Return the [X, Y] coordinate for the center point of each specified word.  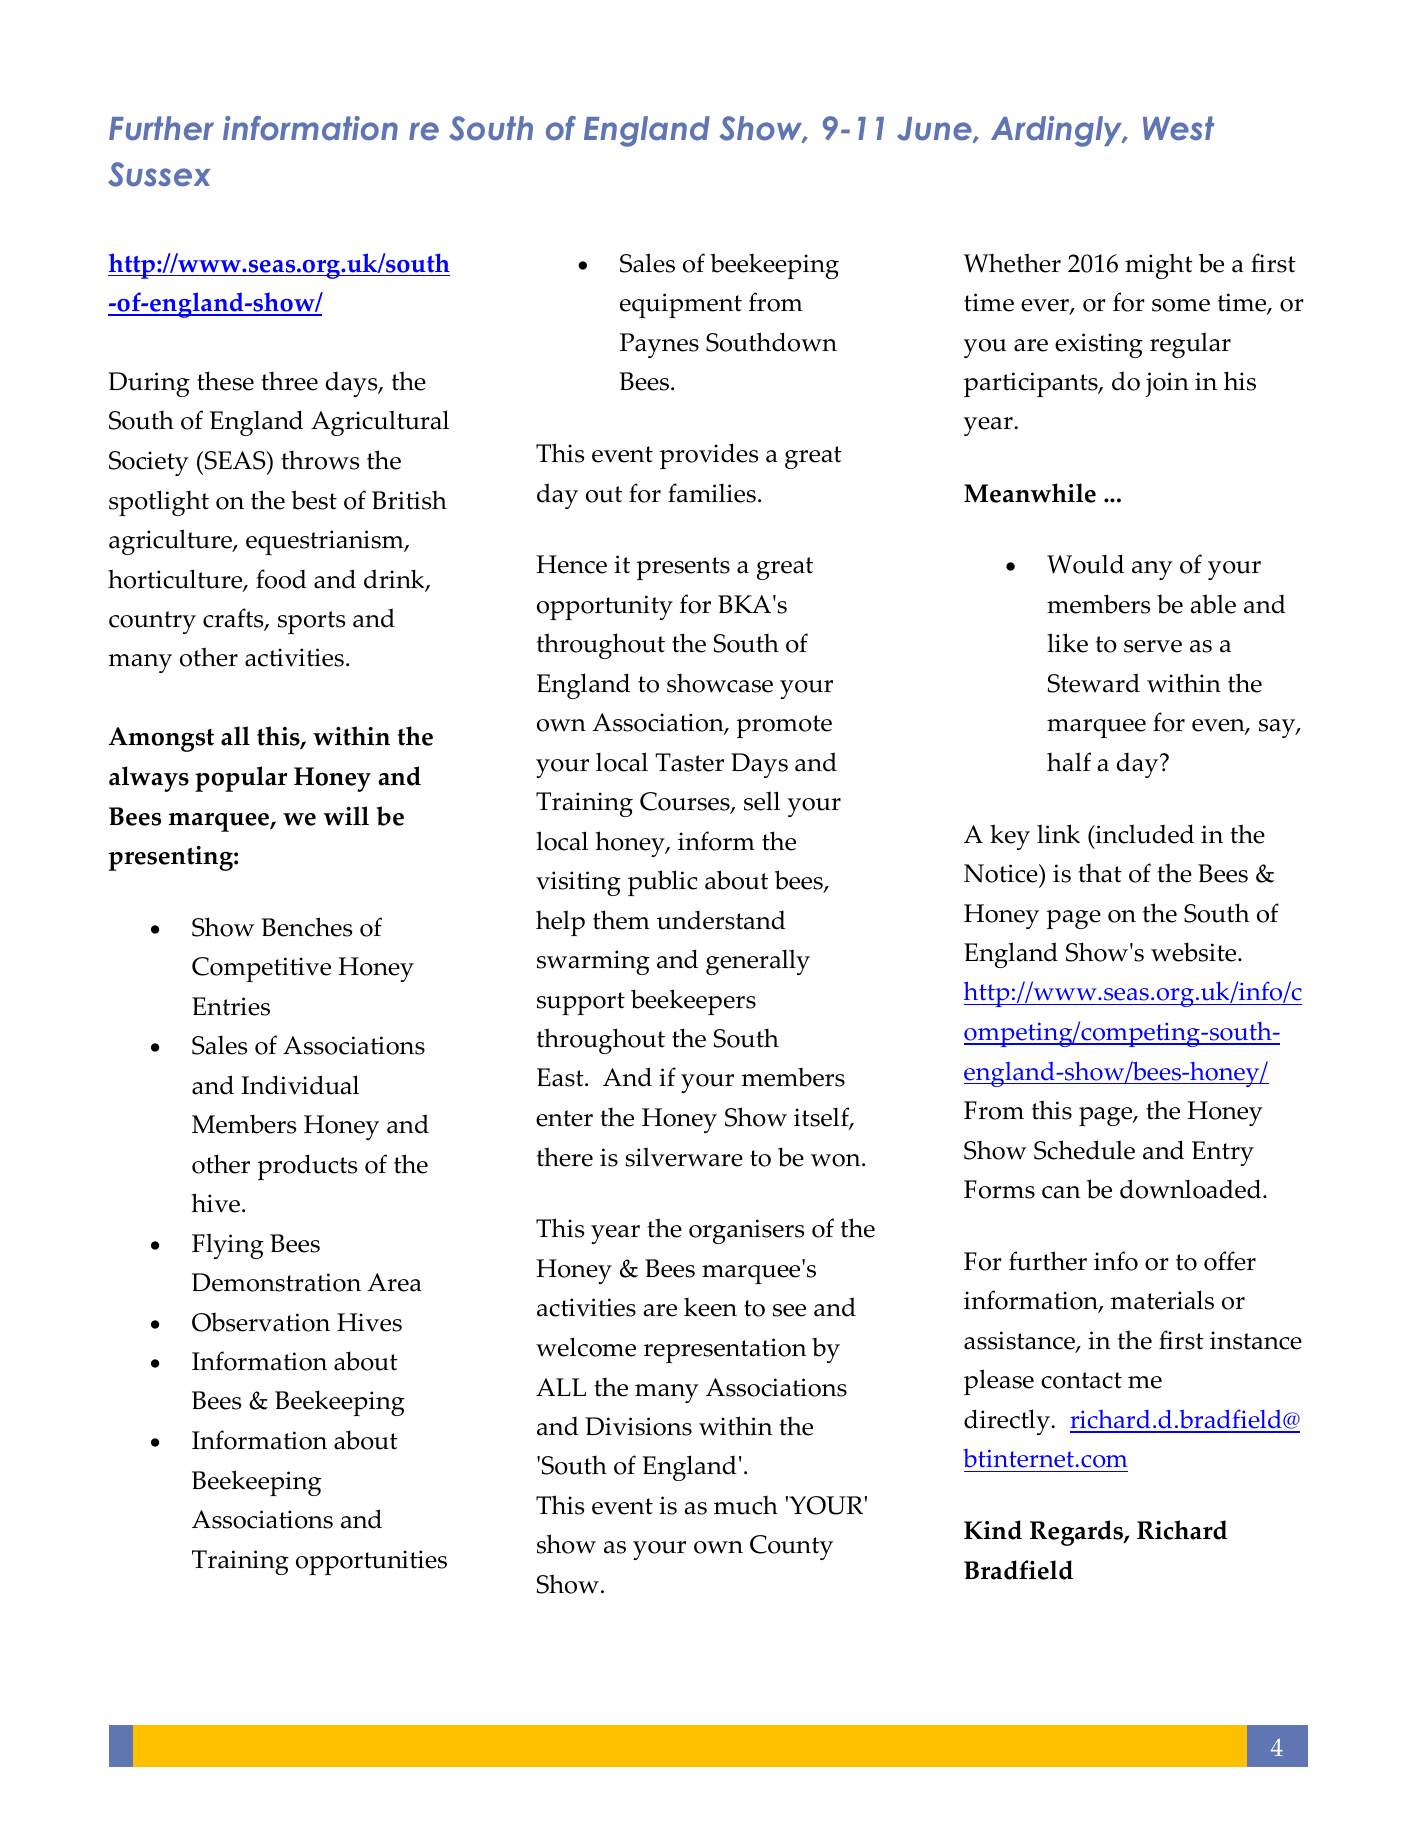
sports [311, 622]
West [1178, 128]
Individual [300, 1085]
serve [1153, 646]
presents [683, 568]
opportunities [371, 1562]
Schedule [1084, 1150]
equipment [681, 305]
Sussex [159, 174]
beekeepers [693, 1002]
